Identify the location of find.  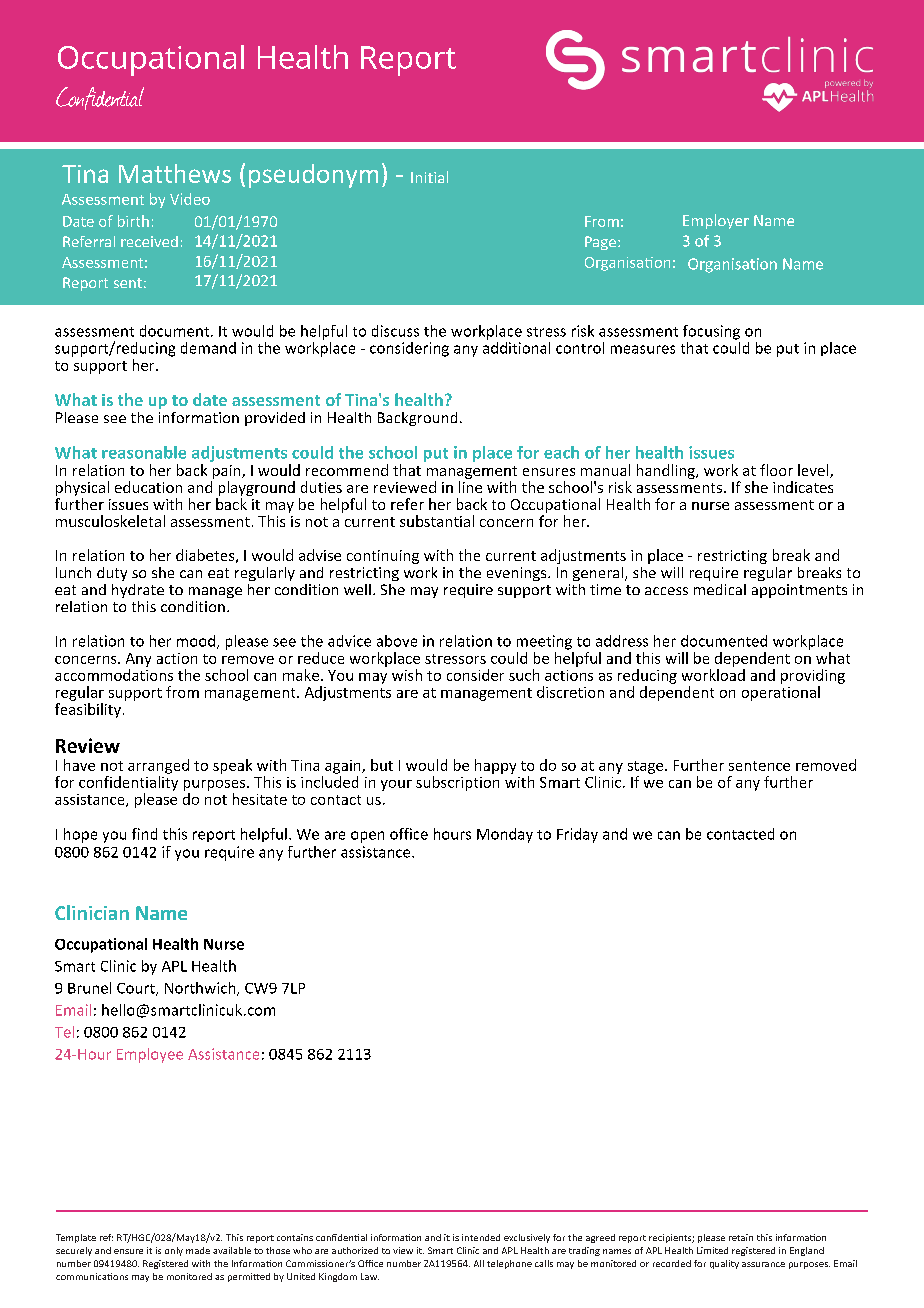
(144, 834).
